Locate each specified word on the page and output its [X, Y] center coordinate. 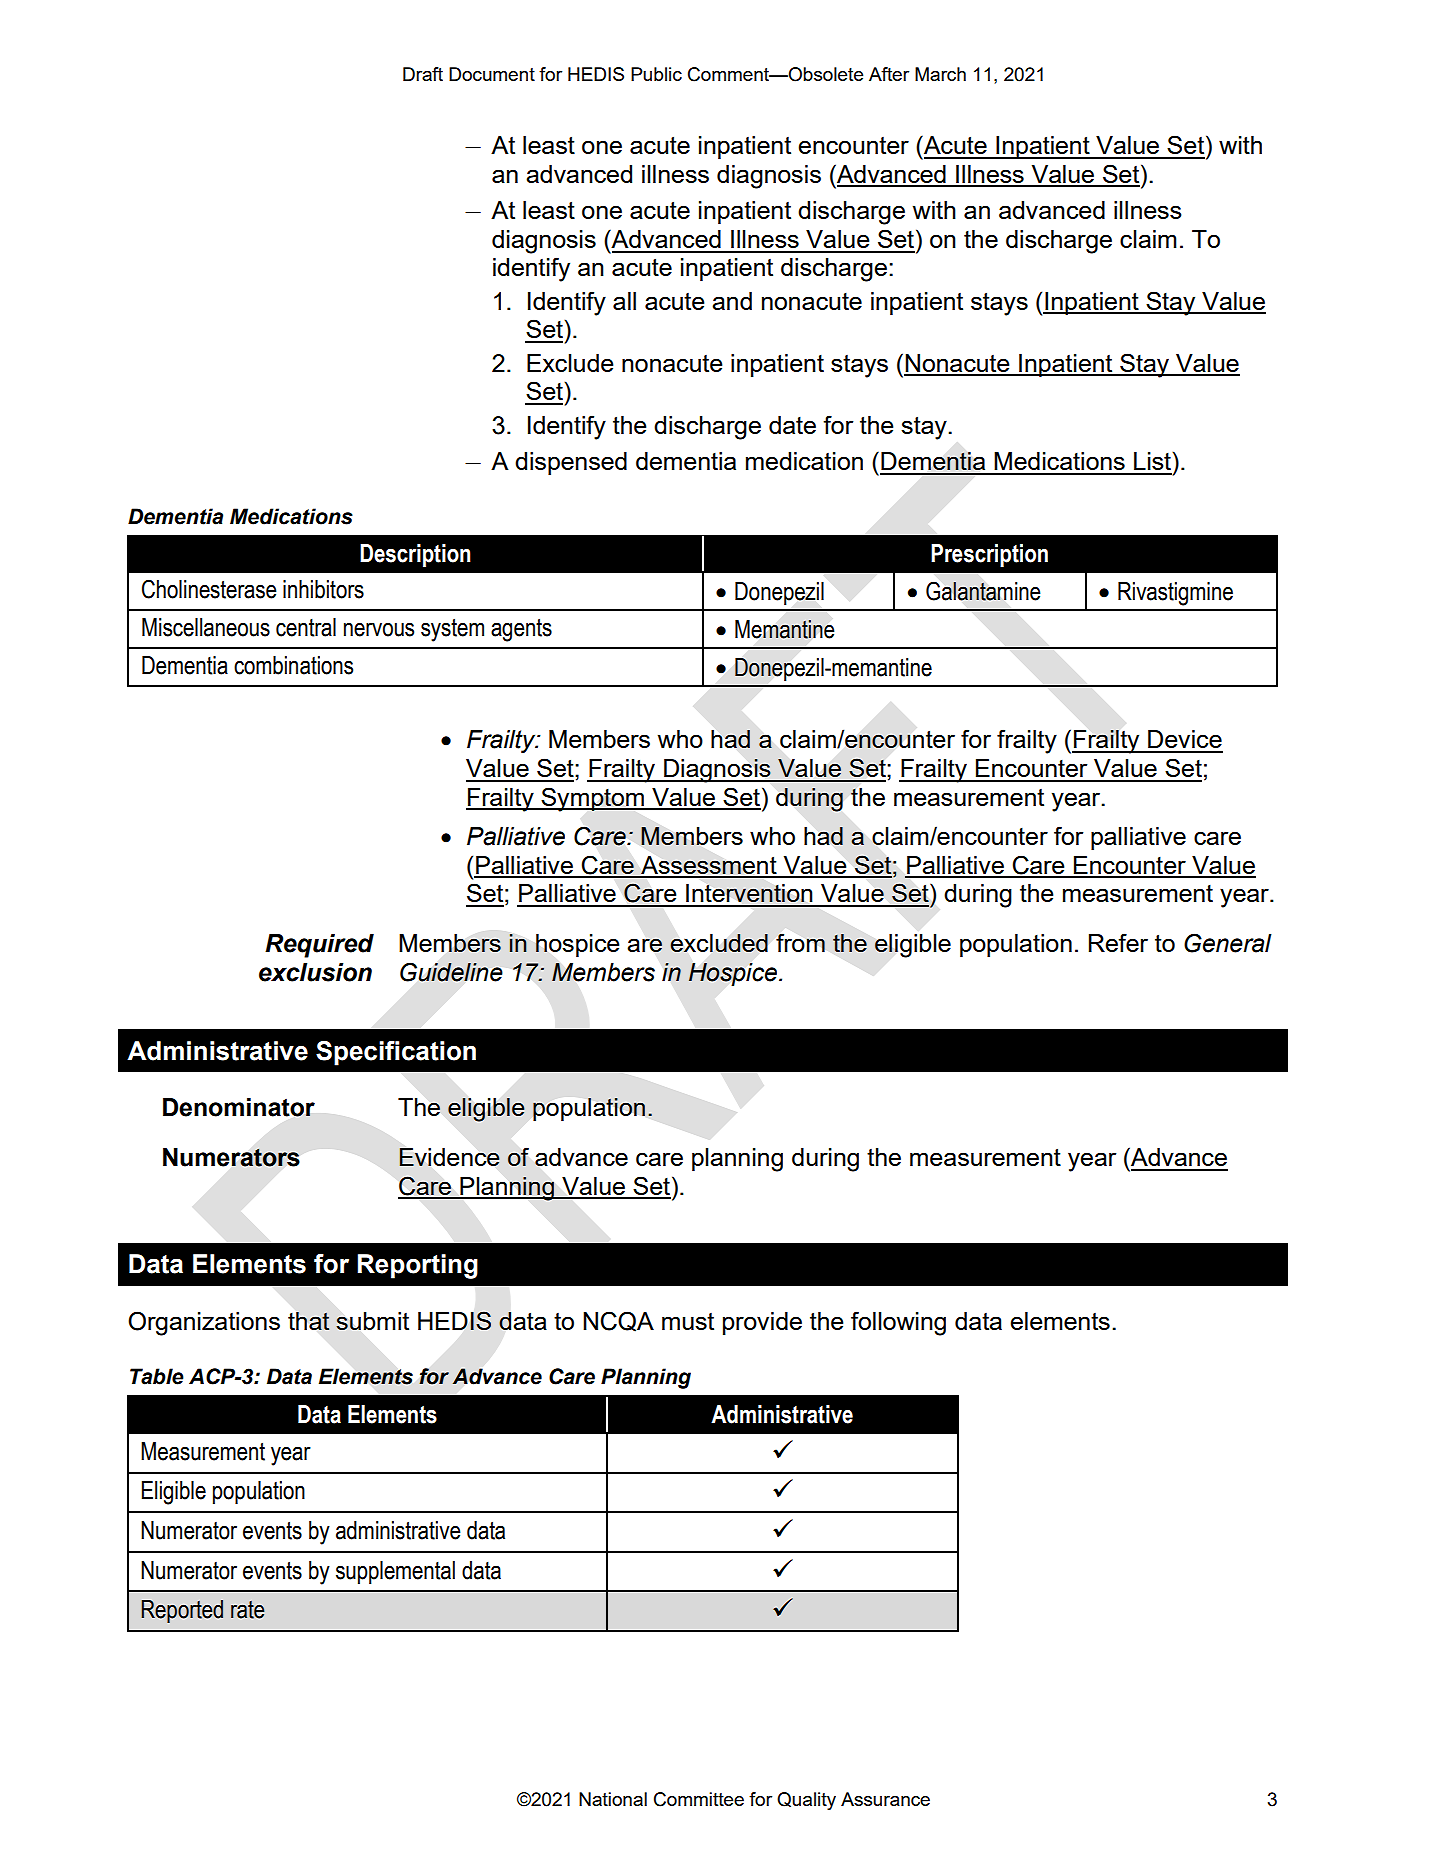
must [688, 1321]
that [308, 1321]
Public [656, 74]
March [940, 74]
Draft [423, 74]
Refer [1118, 942]
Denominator [239, 1107]
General [1228, 943]
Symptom [593, 799]
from [800, 942]
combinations [293, 665]
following [898, 1323]
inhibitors [323, 589]
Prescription [989, 555]
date [792, 425]
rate [247, 1610]
